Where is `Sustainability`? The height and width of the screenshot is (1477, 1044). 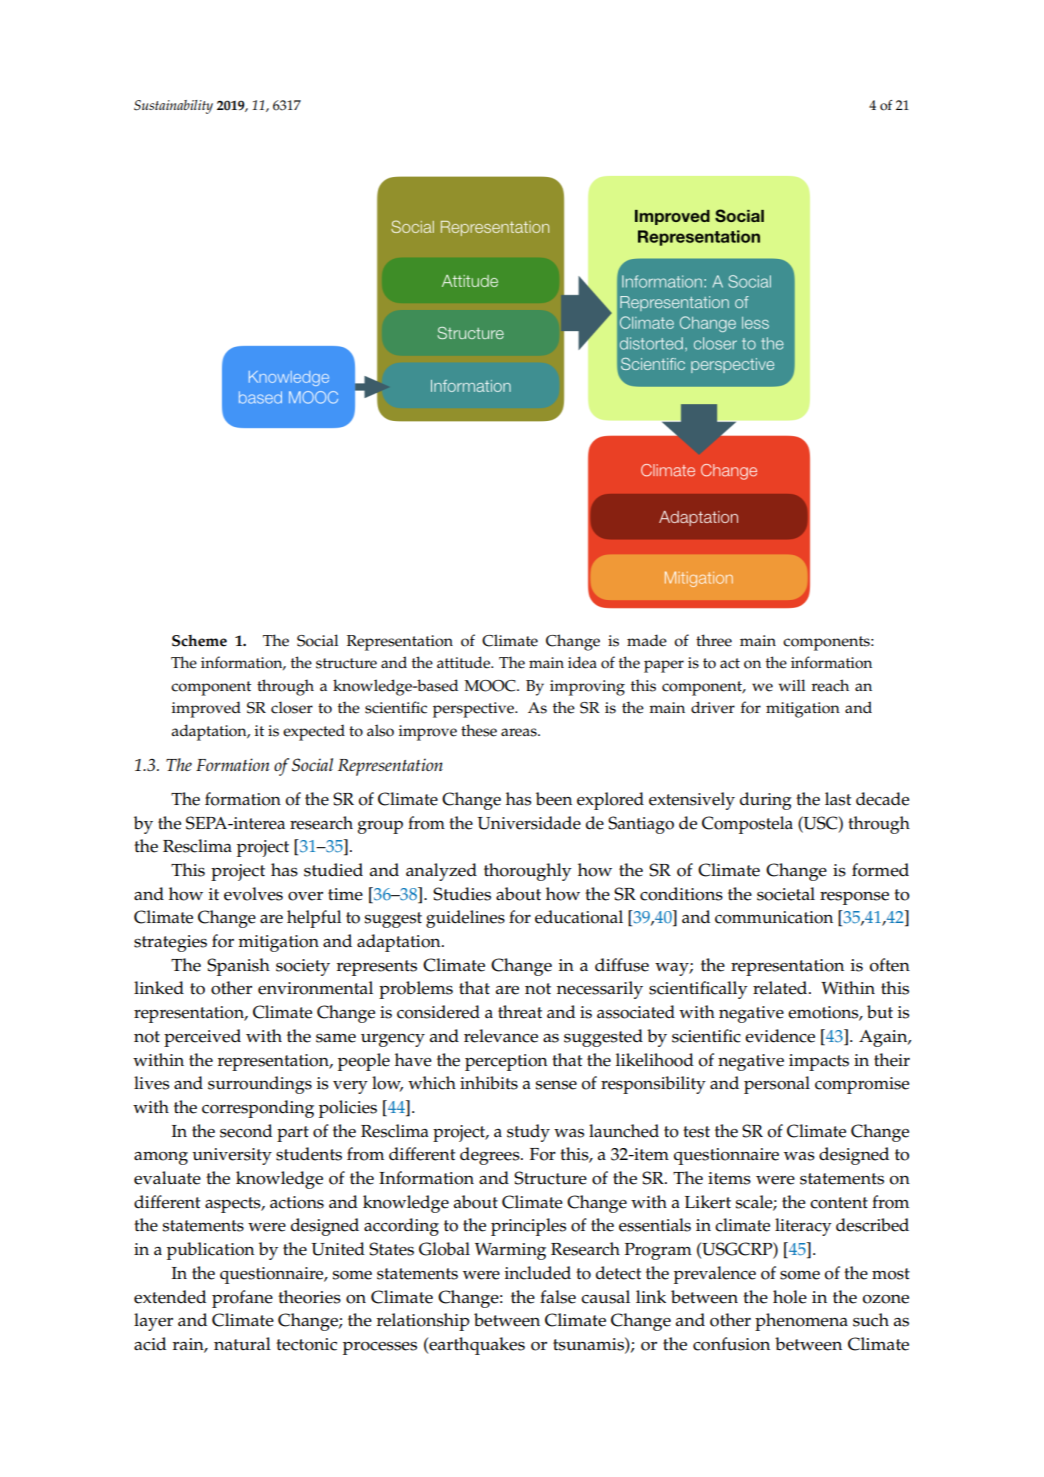
Sustainability is located at coordinates (173, 107).
